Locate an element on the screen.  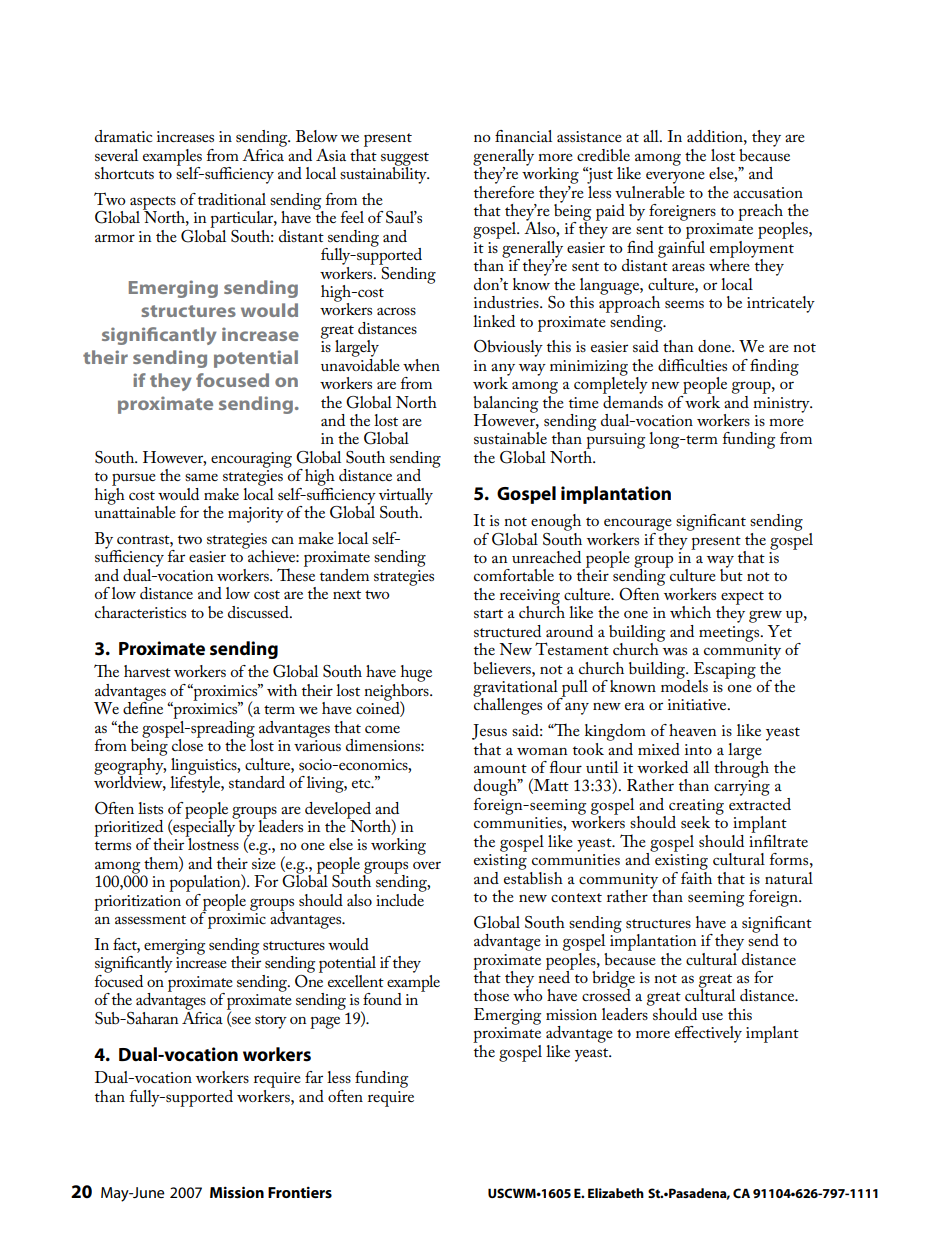
traditional is located at coordinates (232, 199).
